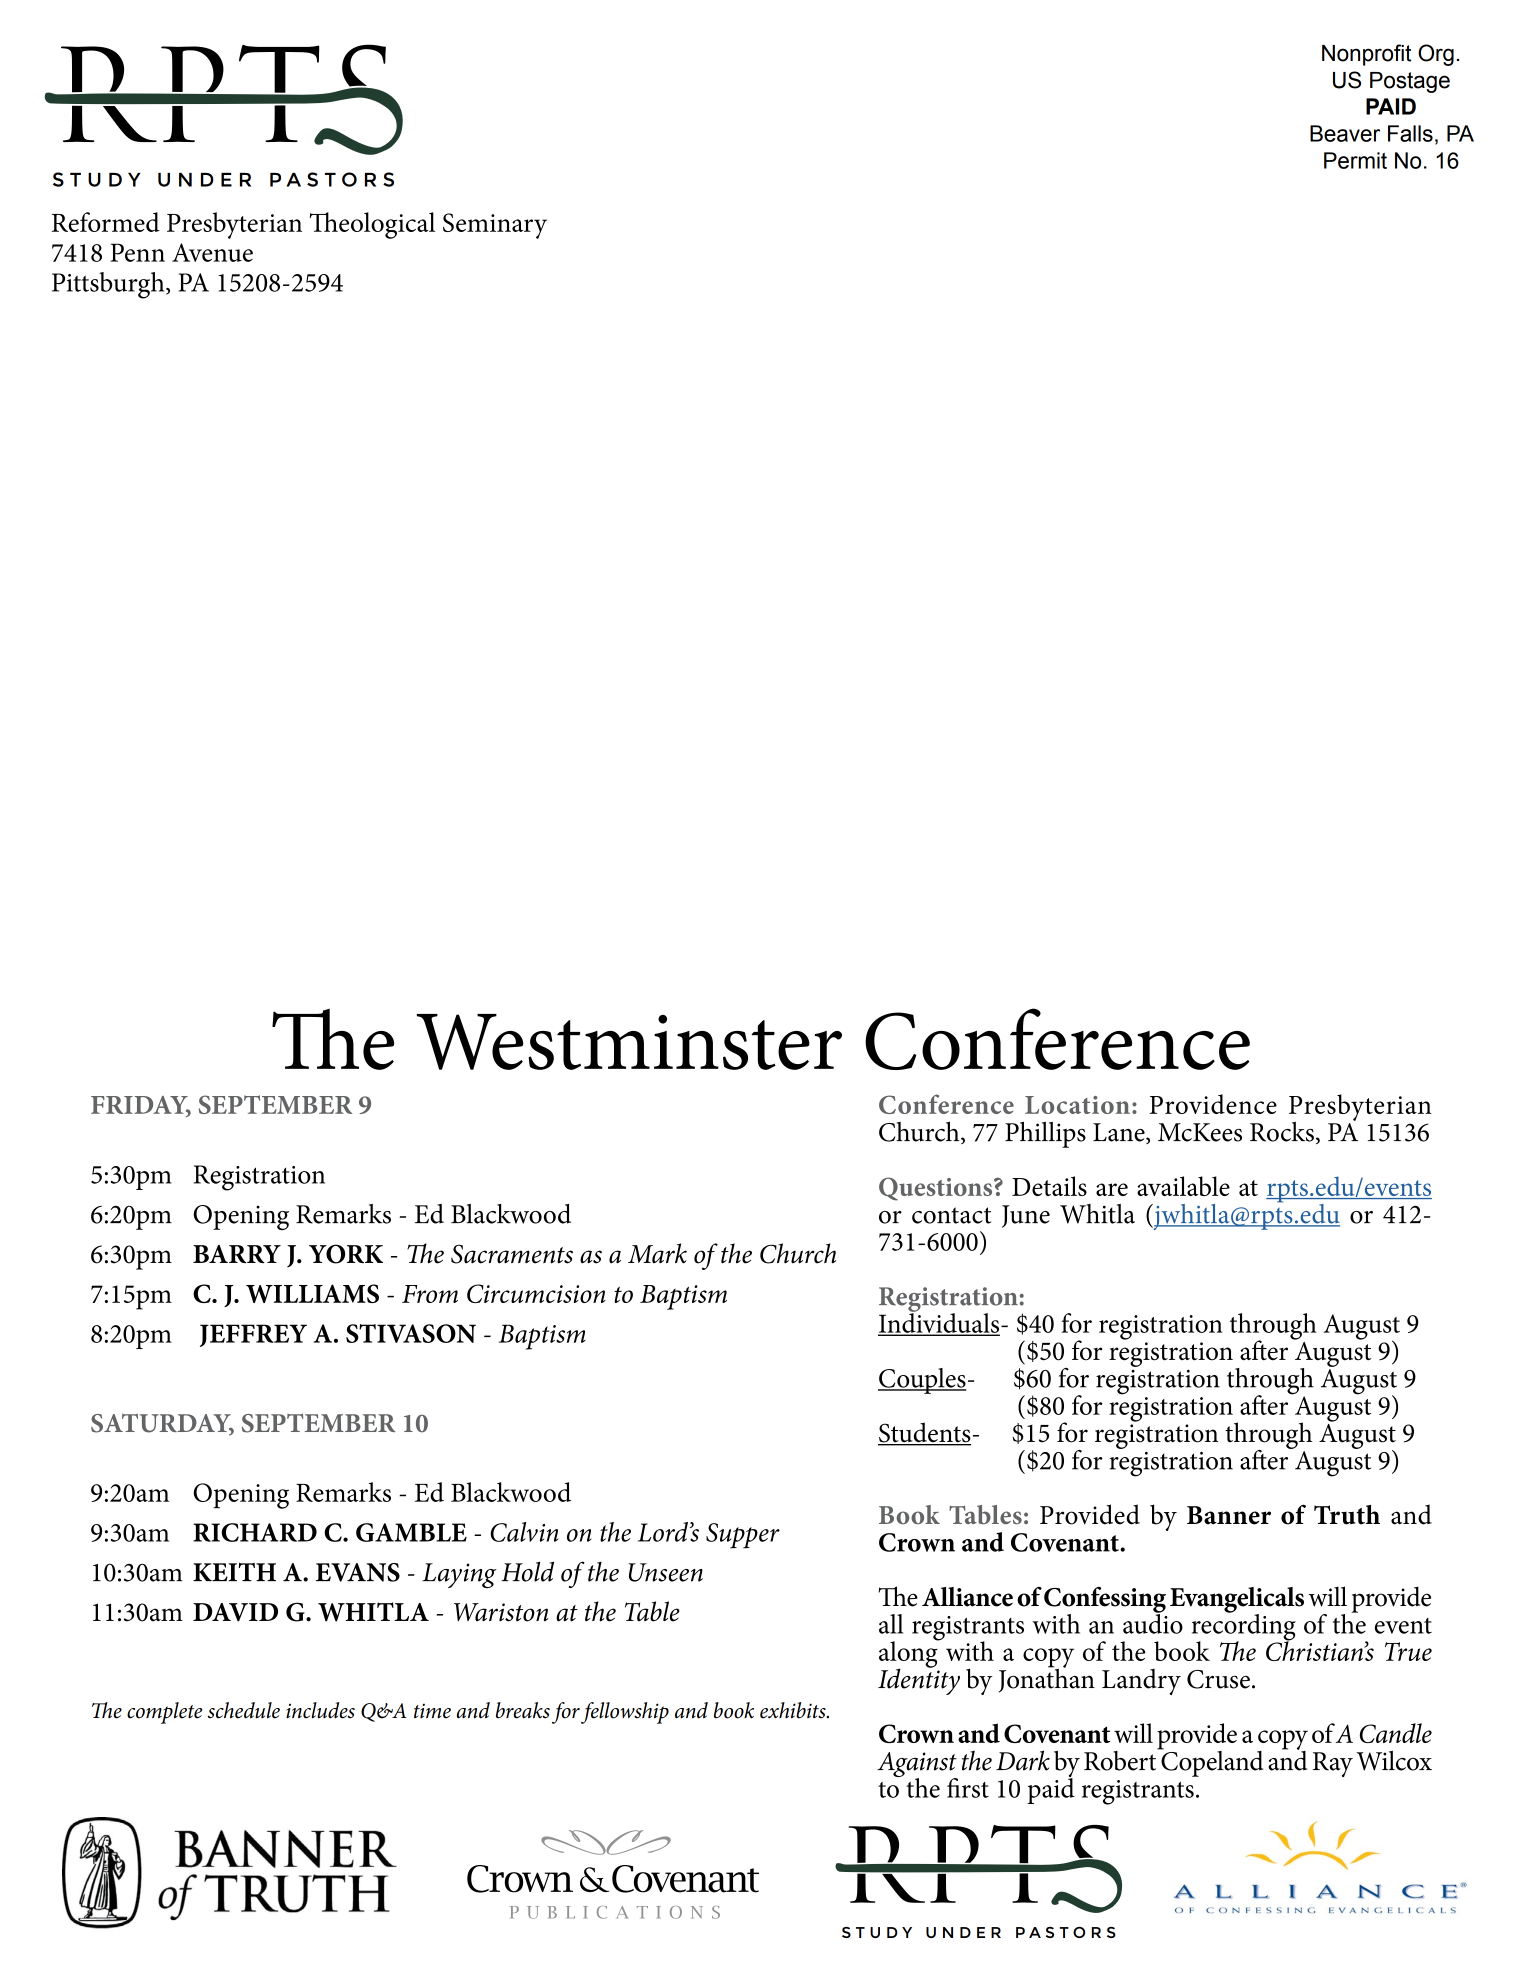  Describe the element at coordinates (212, 252) in the page. I see `Avenue` at that location.
